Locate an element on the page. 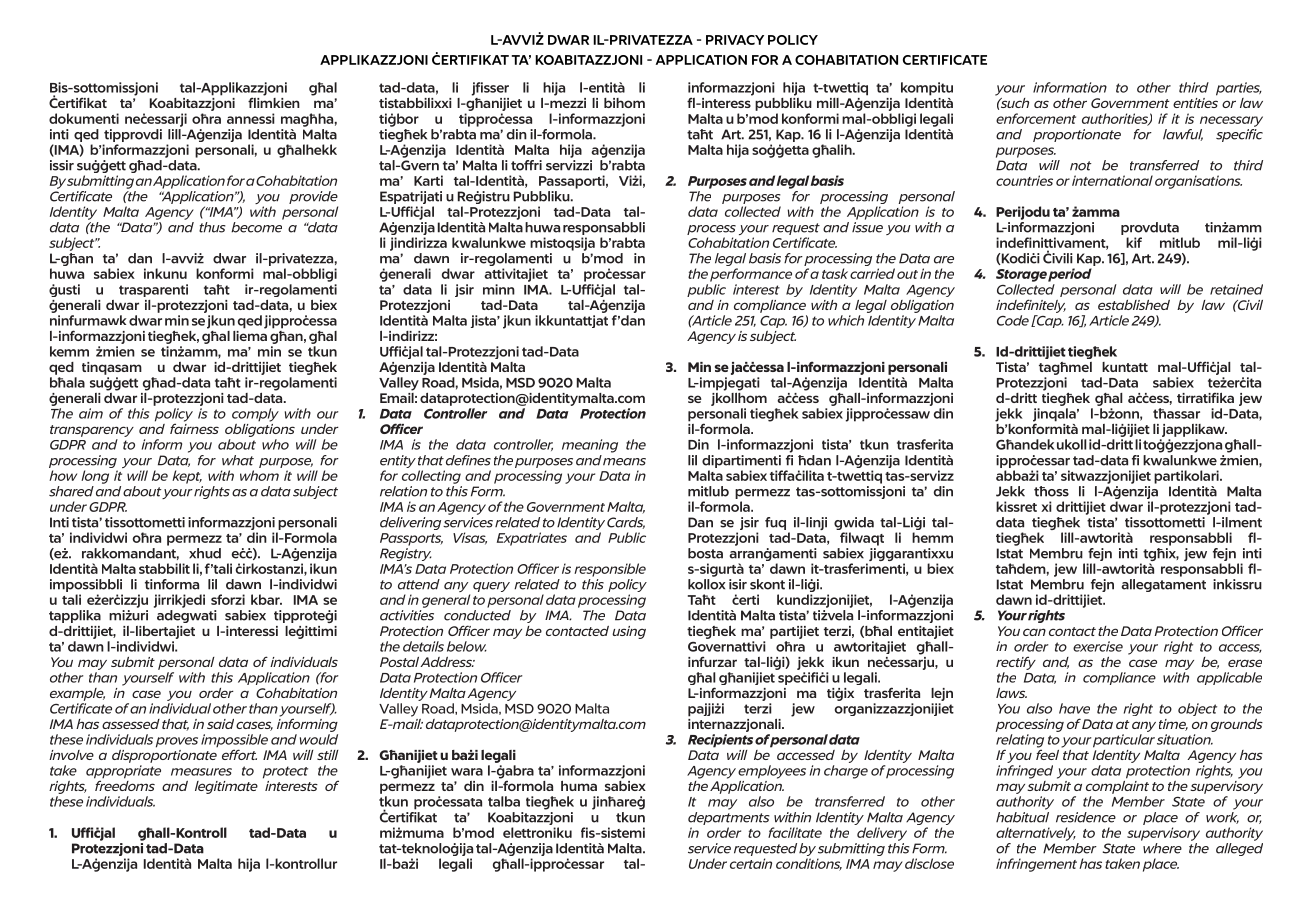  attend is located at coordinates (419, 584).
